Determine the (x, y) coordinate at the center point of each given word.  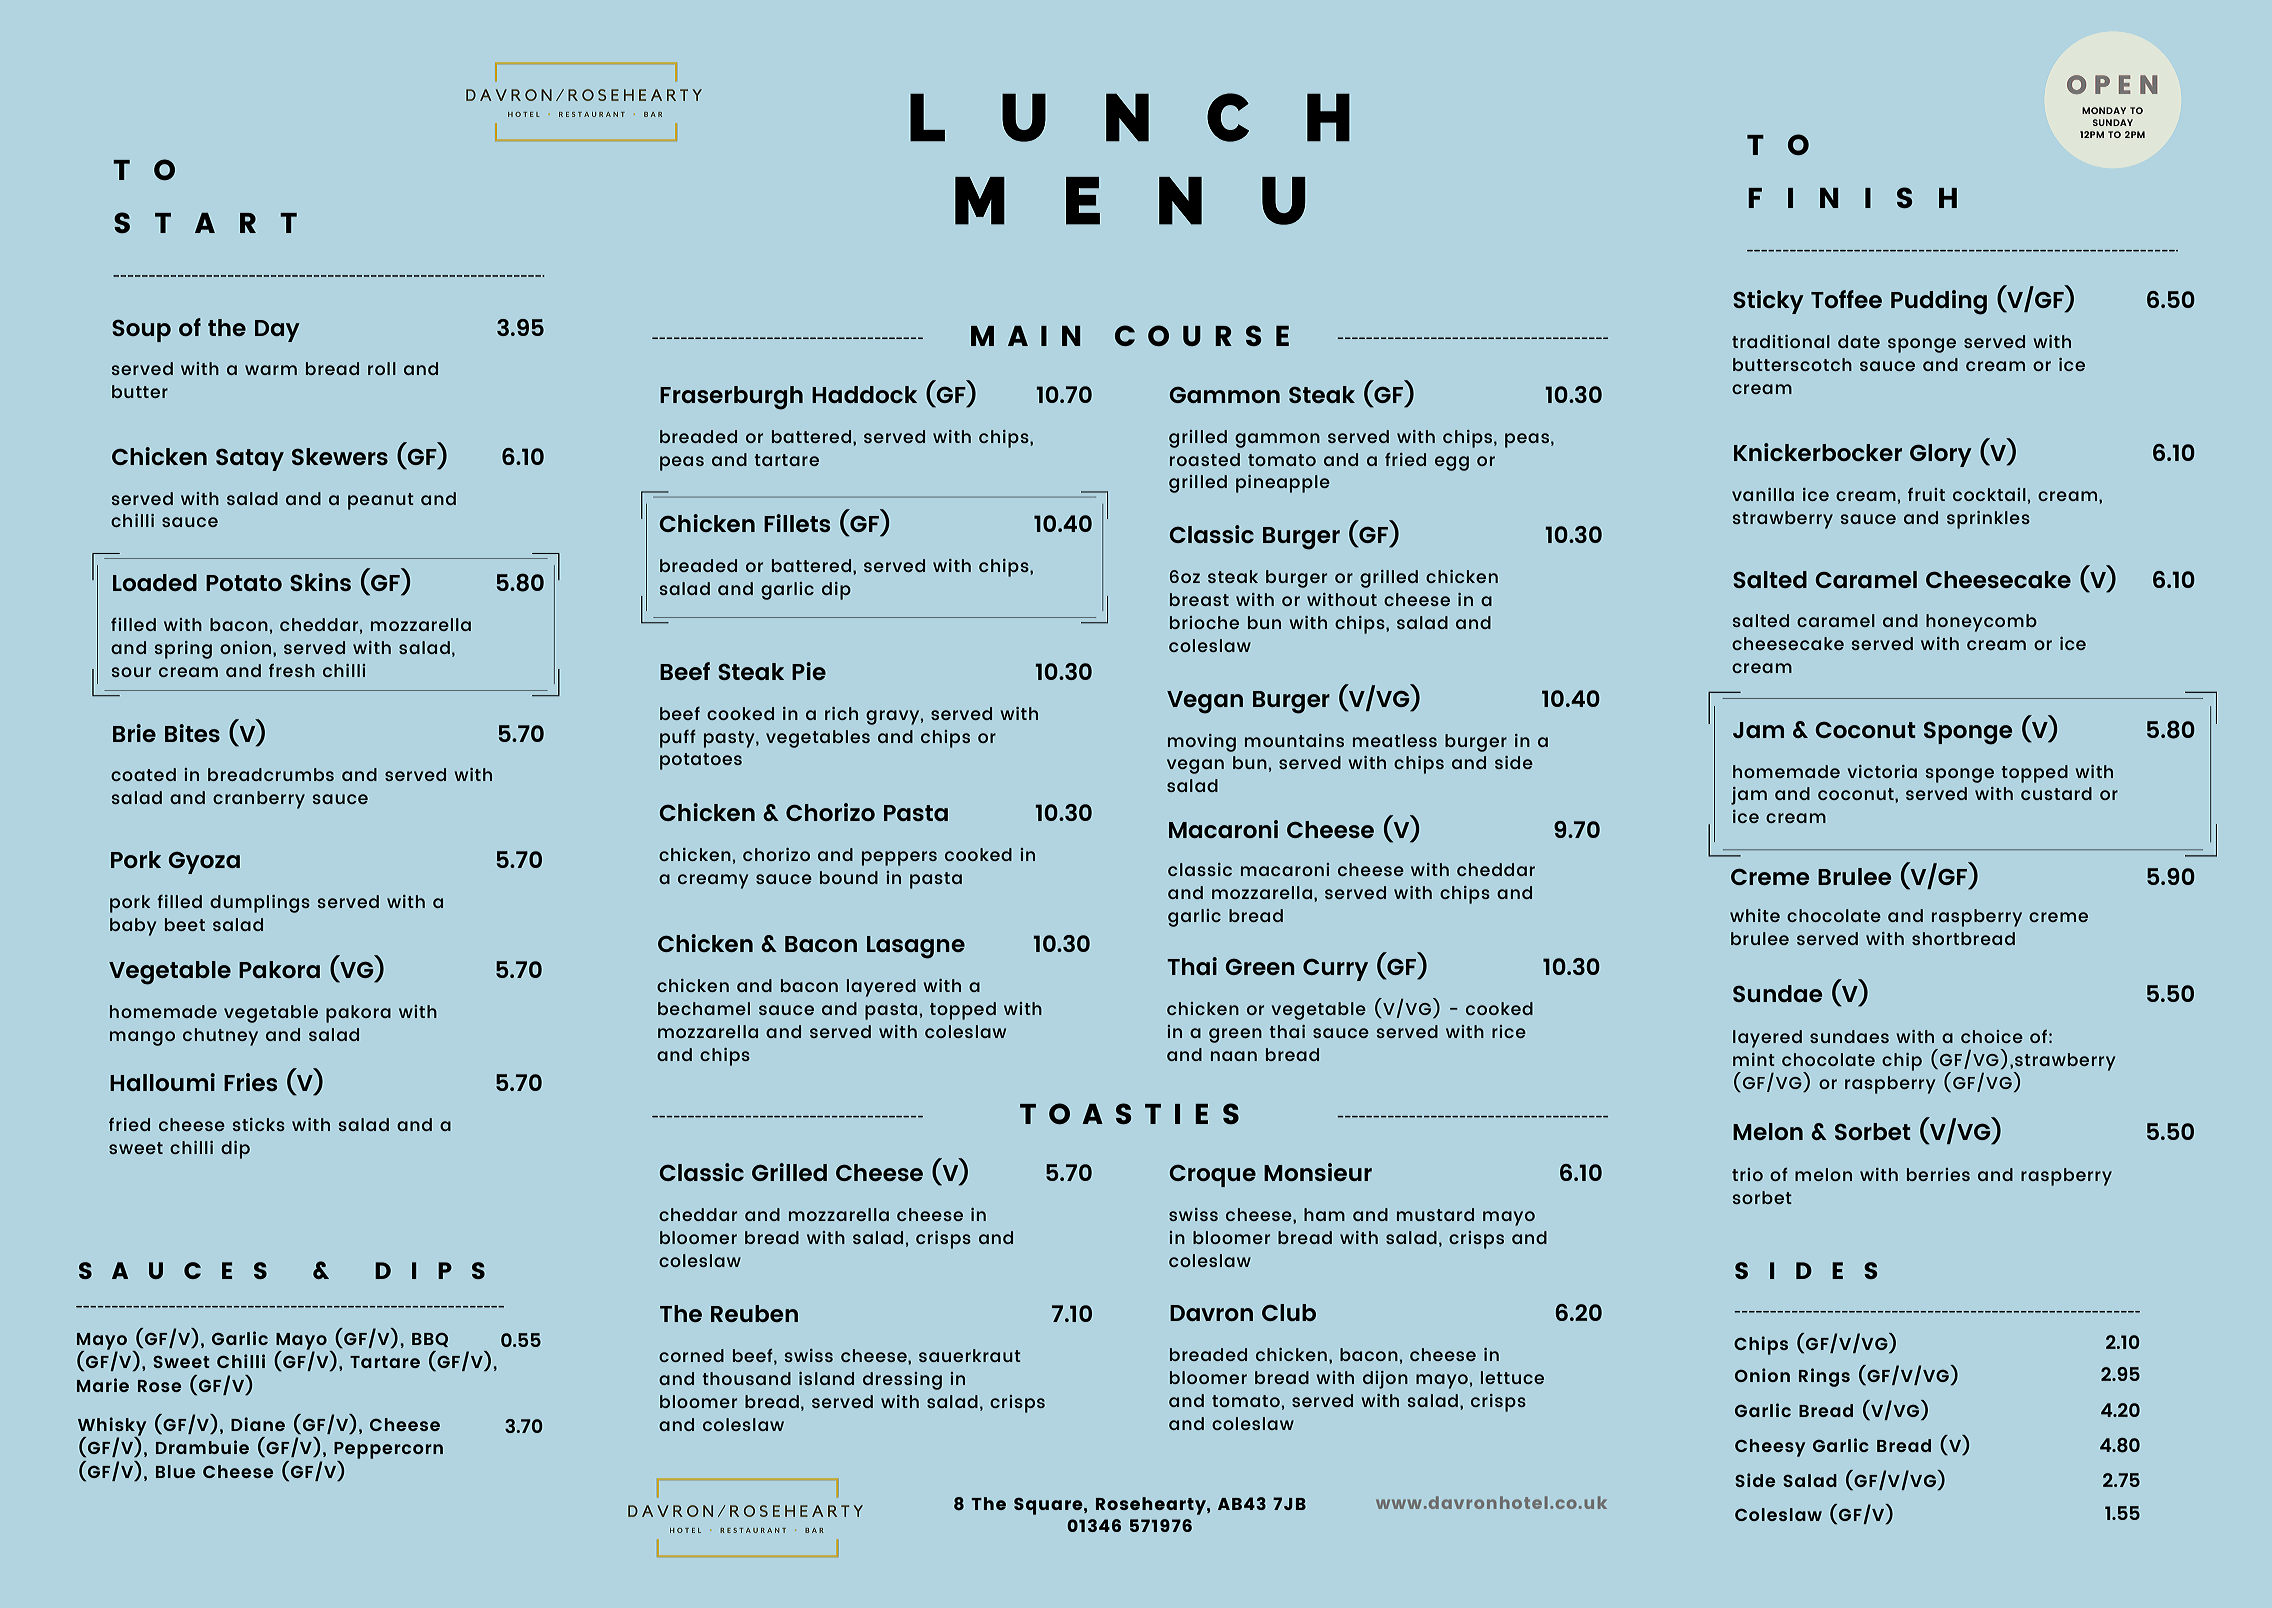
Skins (320, 582)
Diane (258, 1424)
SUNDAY (2113, 122)
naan (1234, 1056)
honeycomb (1981, 623)
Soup (141, 331)
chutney (220, 1037)
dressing (902, 1381)
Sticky (1768, 302)
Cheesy (1770, 1448)
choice (1992, 1036)
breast (1199, 599)
